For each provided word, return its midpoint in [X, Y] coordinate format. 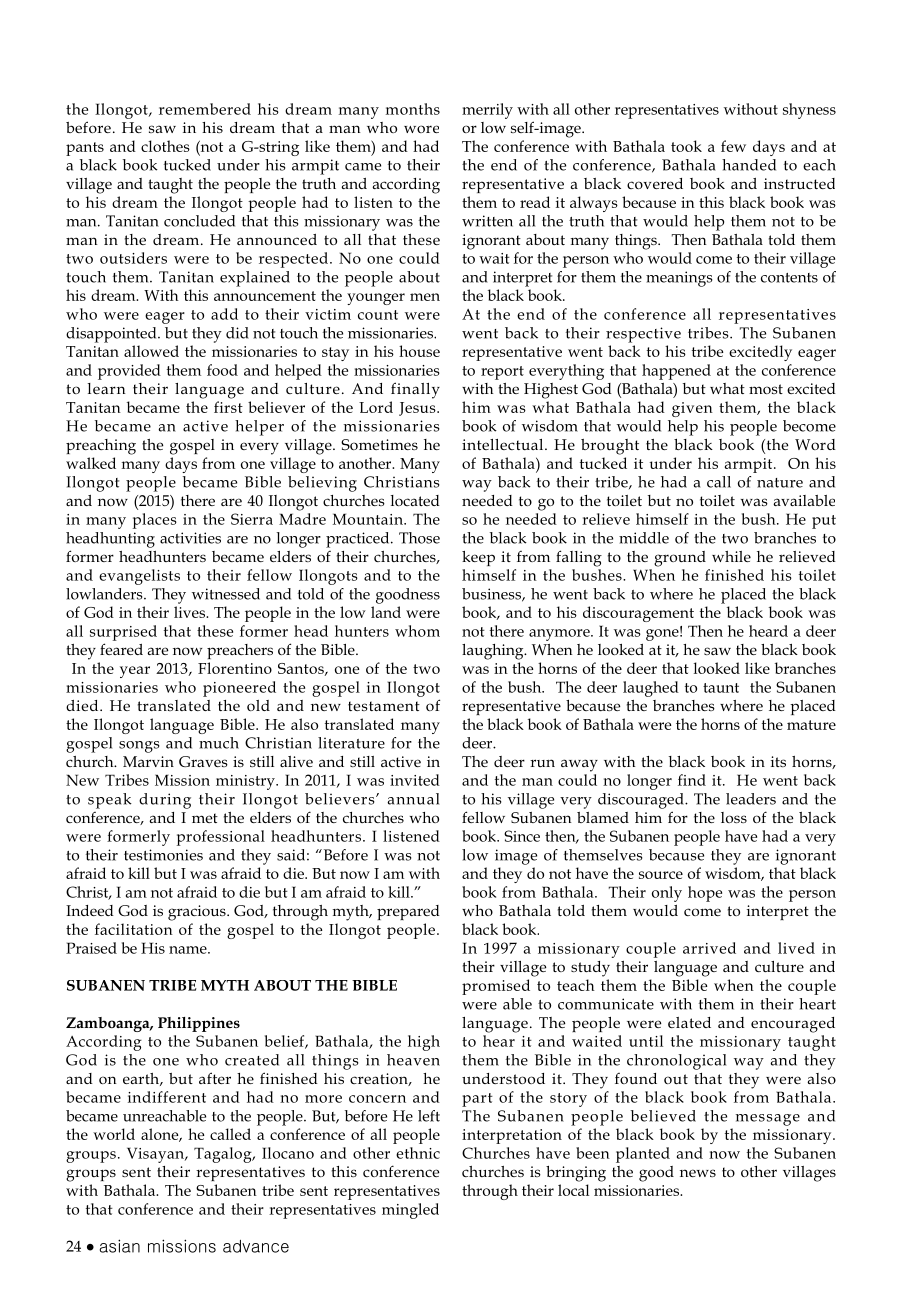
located [415, 500]
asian [120, 1246]
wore [421, 129]
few [733, 146]
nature [780, 483]
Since [522, 836]
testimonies [163, 855]
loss [734, 817]
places [155, 521]
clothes [165, 146]
